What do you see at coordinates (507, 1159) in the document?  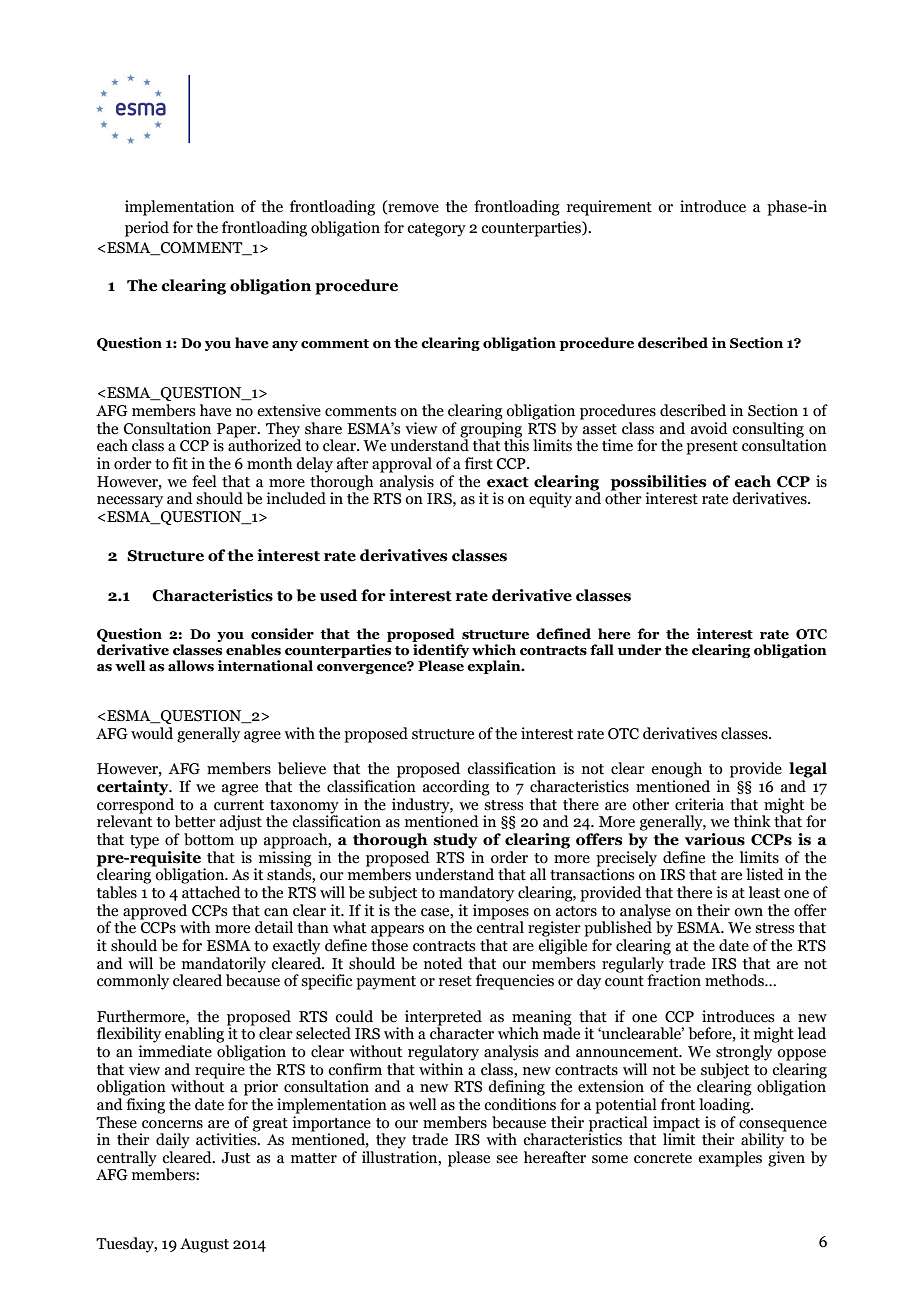 I see `see` at bounding box center [507, 1159].
